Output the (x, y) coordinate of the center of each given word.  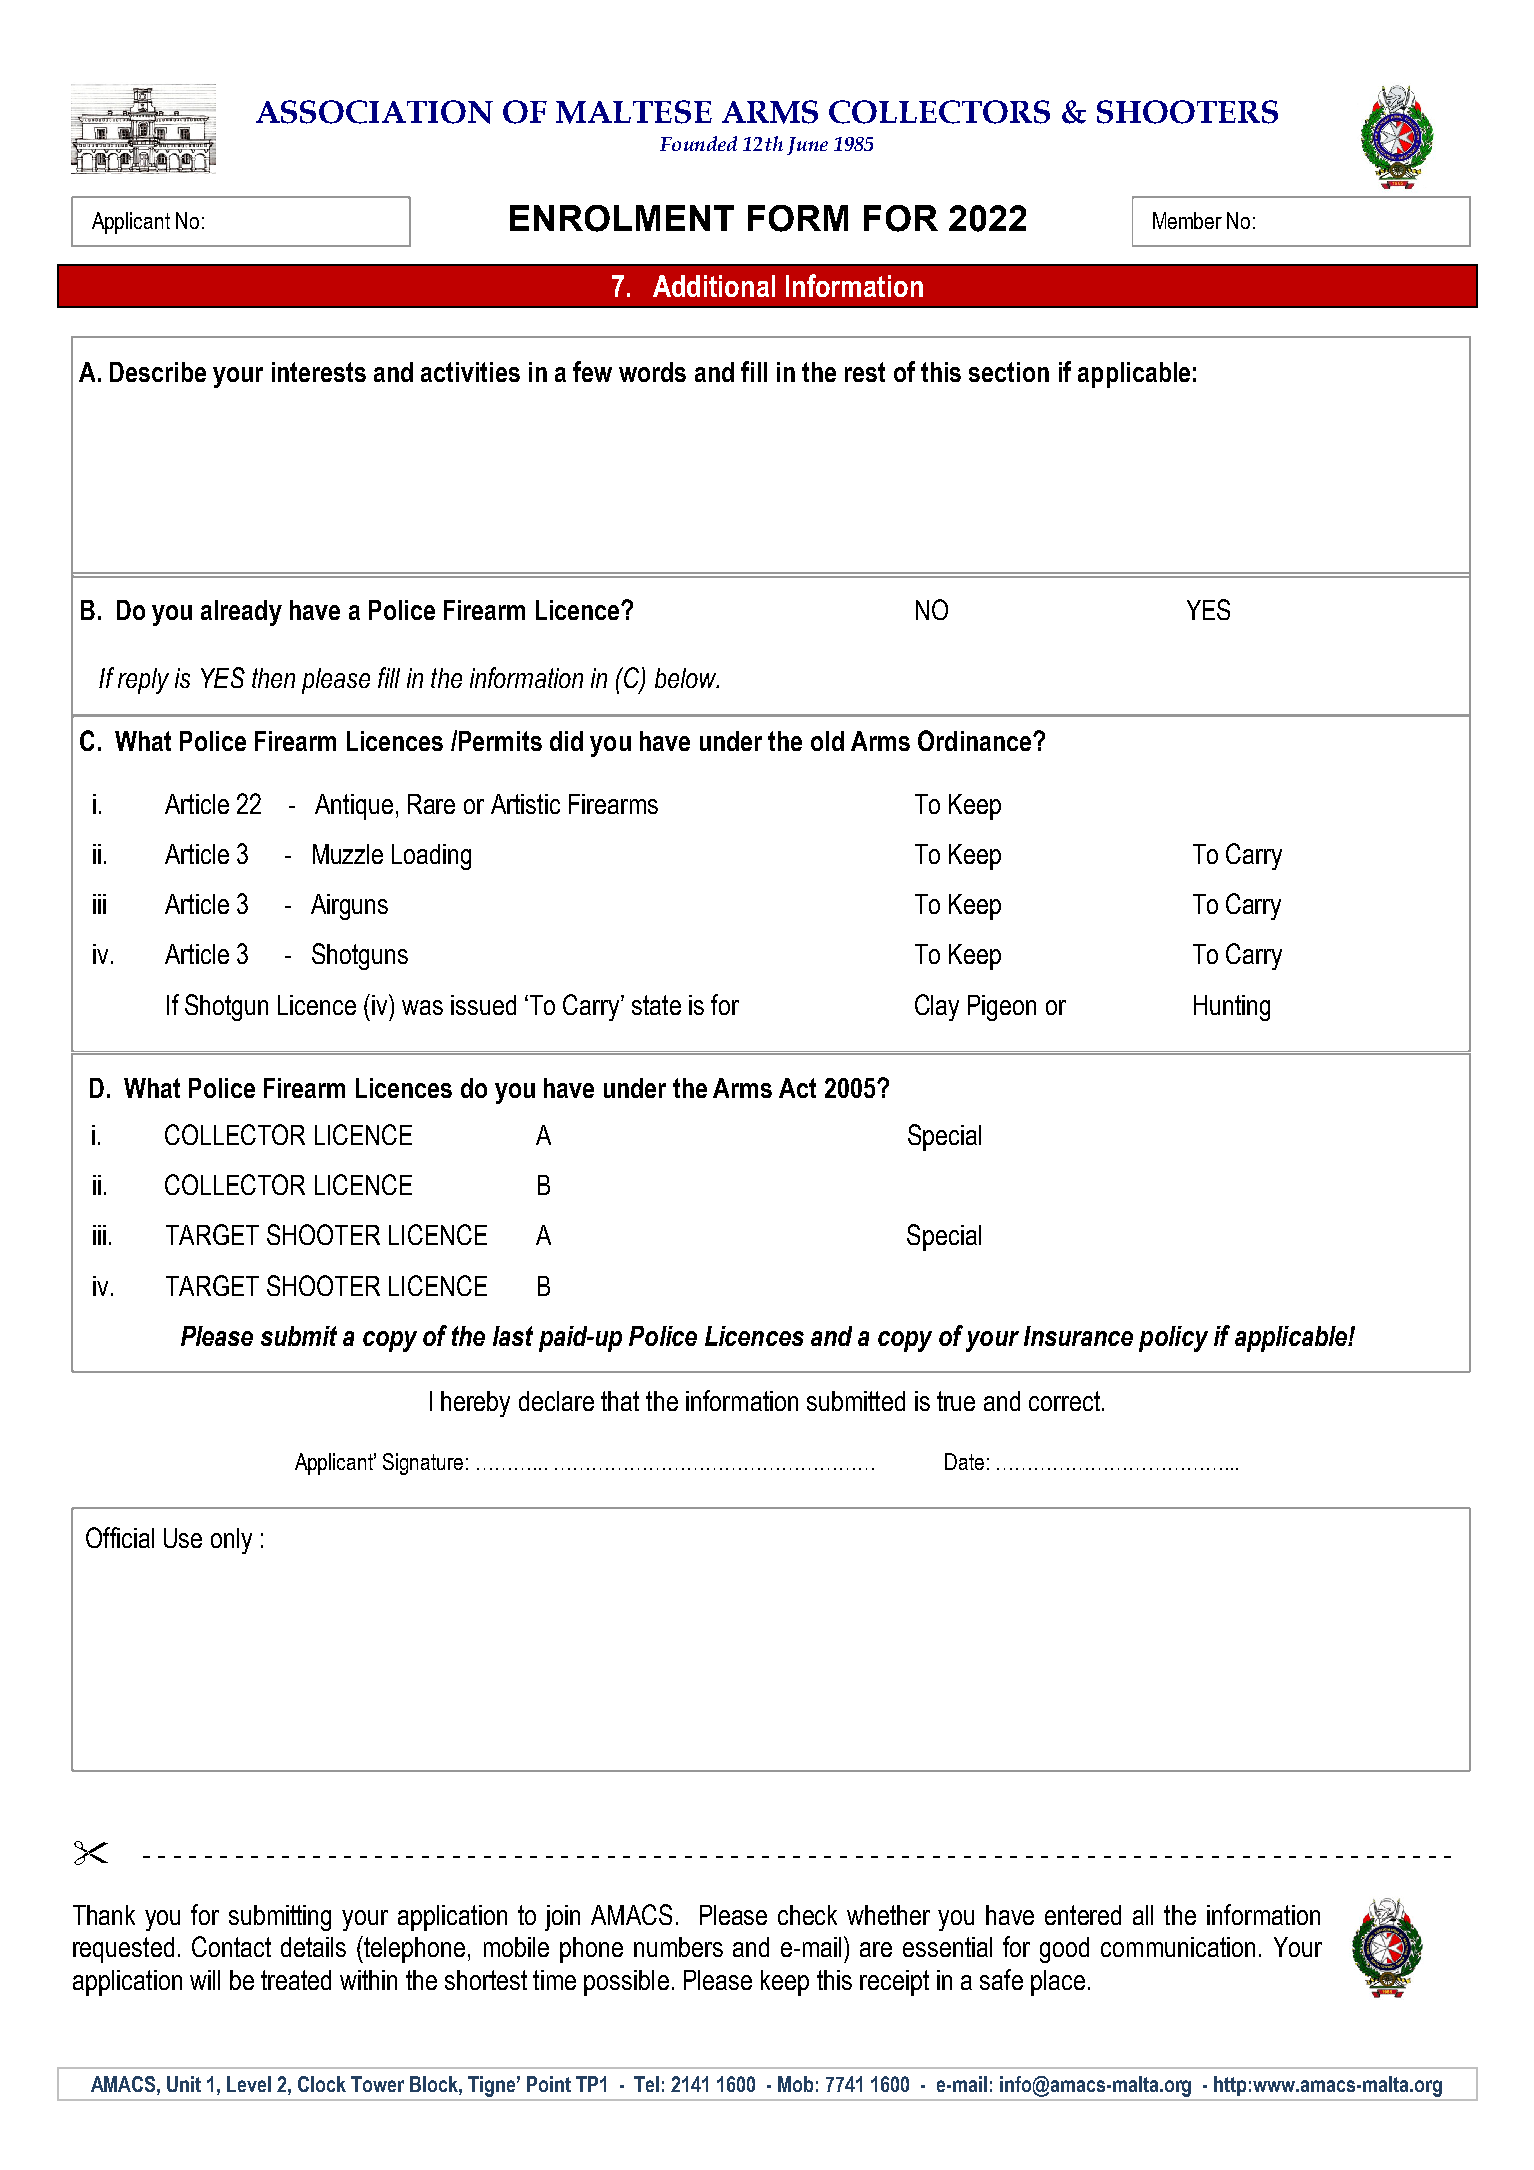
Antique (354, 807)
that (620, 1401)
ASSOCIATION (374, 112)
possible (626, 1983)
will (205, 1980)
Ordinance (976, 740)
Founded (698, 143)
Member (1187, 220)
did (566, 741)
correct (1064, 1401)
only (231, 1541)
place (1058, 1983)
